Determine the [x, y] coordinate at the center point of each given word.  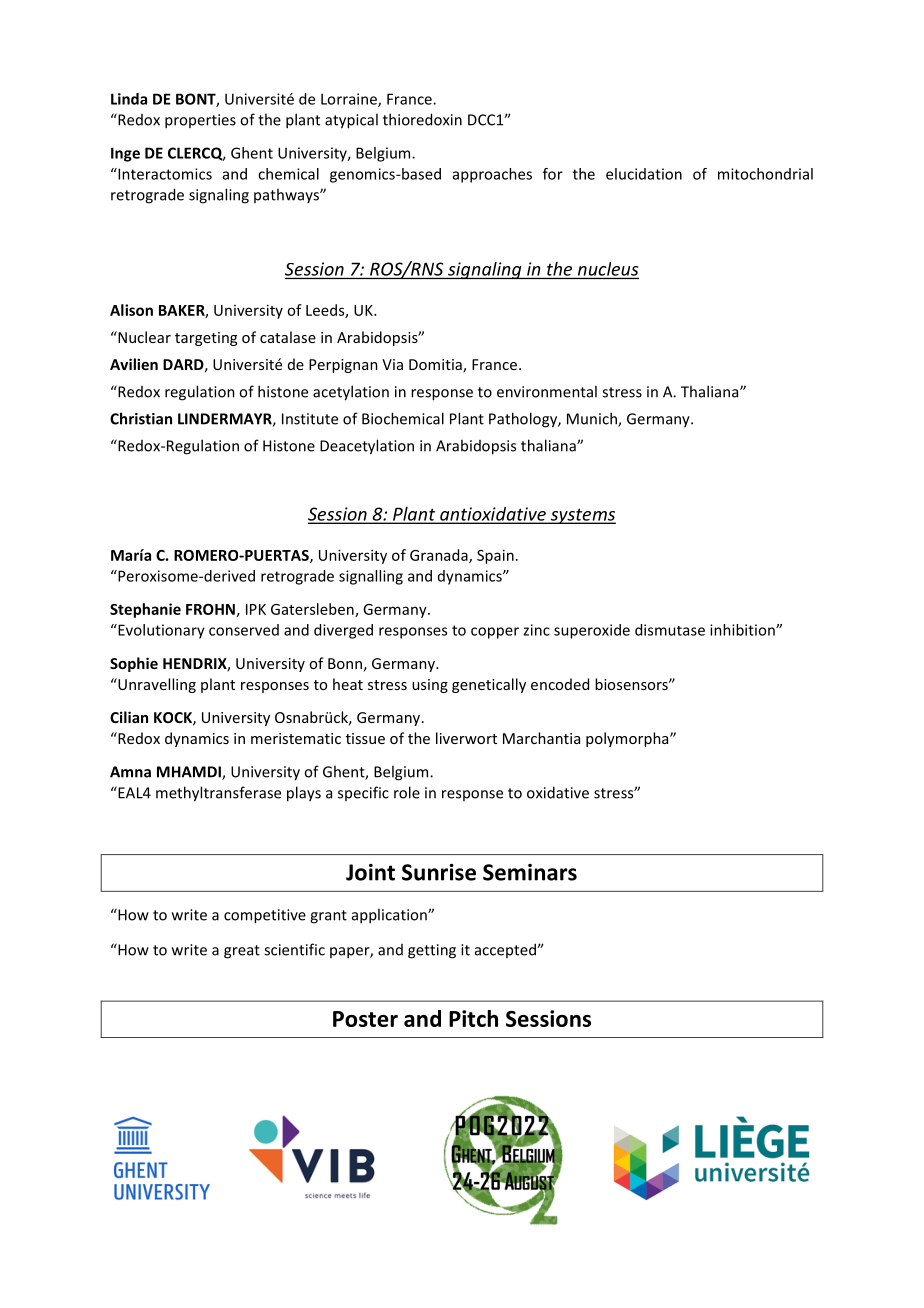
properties [200, 121]
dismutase [670, 630]
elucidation [644, 174]
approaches [492, 175]
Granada [440, 556]
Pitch [473, 1018]
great [242, 952]
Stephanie [145, 610]
